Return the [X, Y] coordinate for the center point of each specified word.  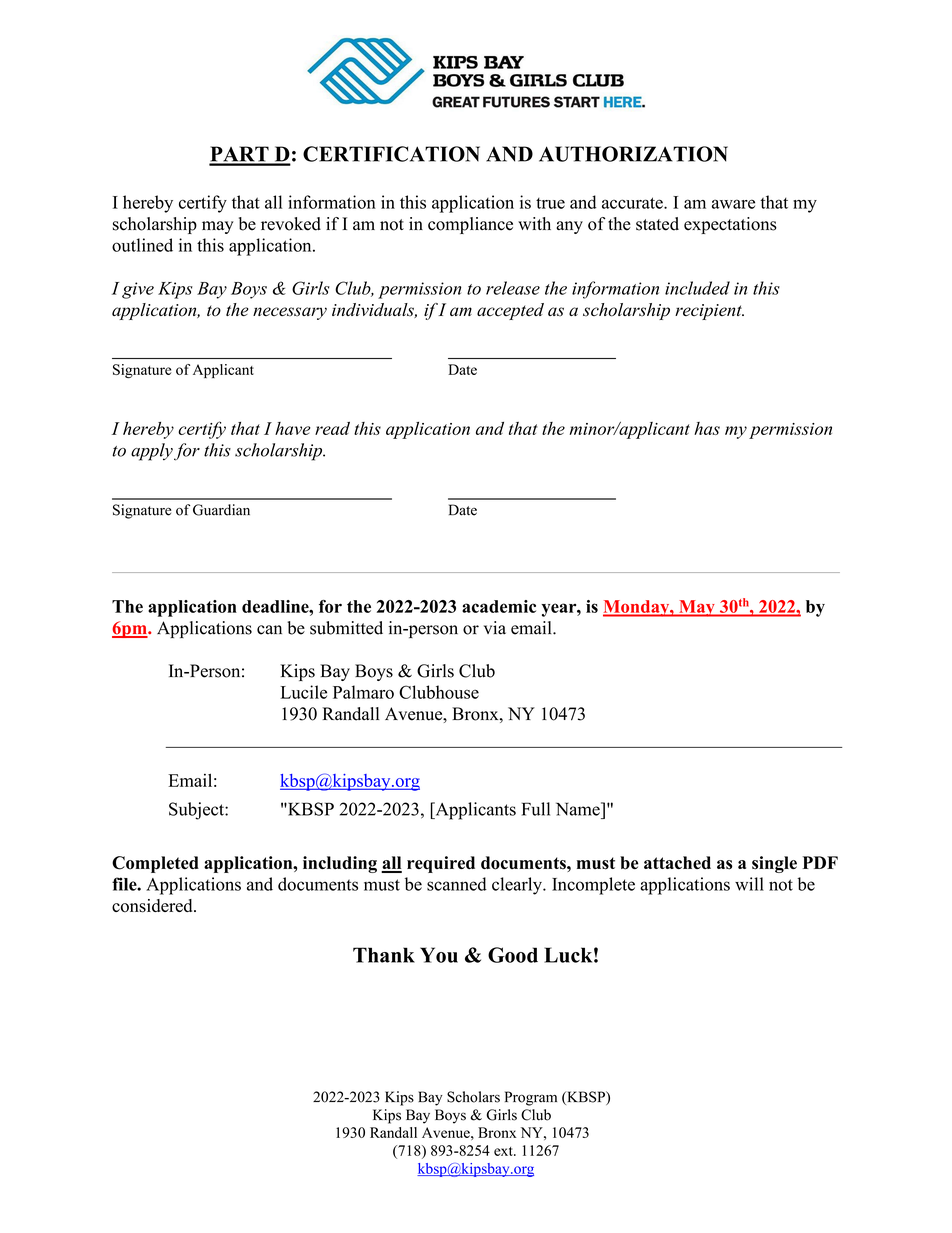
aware [733, 204]
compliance [470, 225]
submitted [346, 628]
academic [499, 606]
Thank [384, 955]
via [495, 628]
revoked [291, 224]
